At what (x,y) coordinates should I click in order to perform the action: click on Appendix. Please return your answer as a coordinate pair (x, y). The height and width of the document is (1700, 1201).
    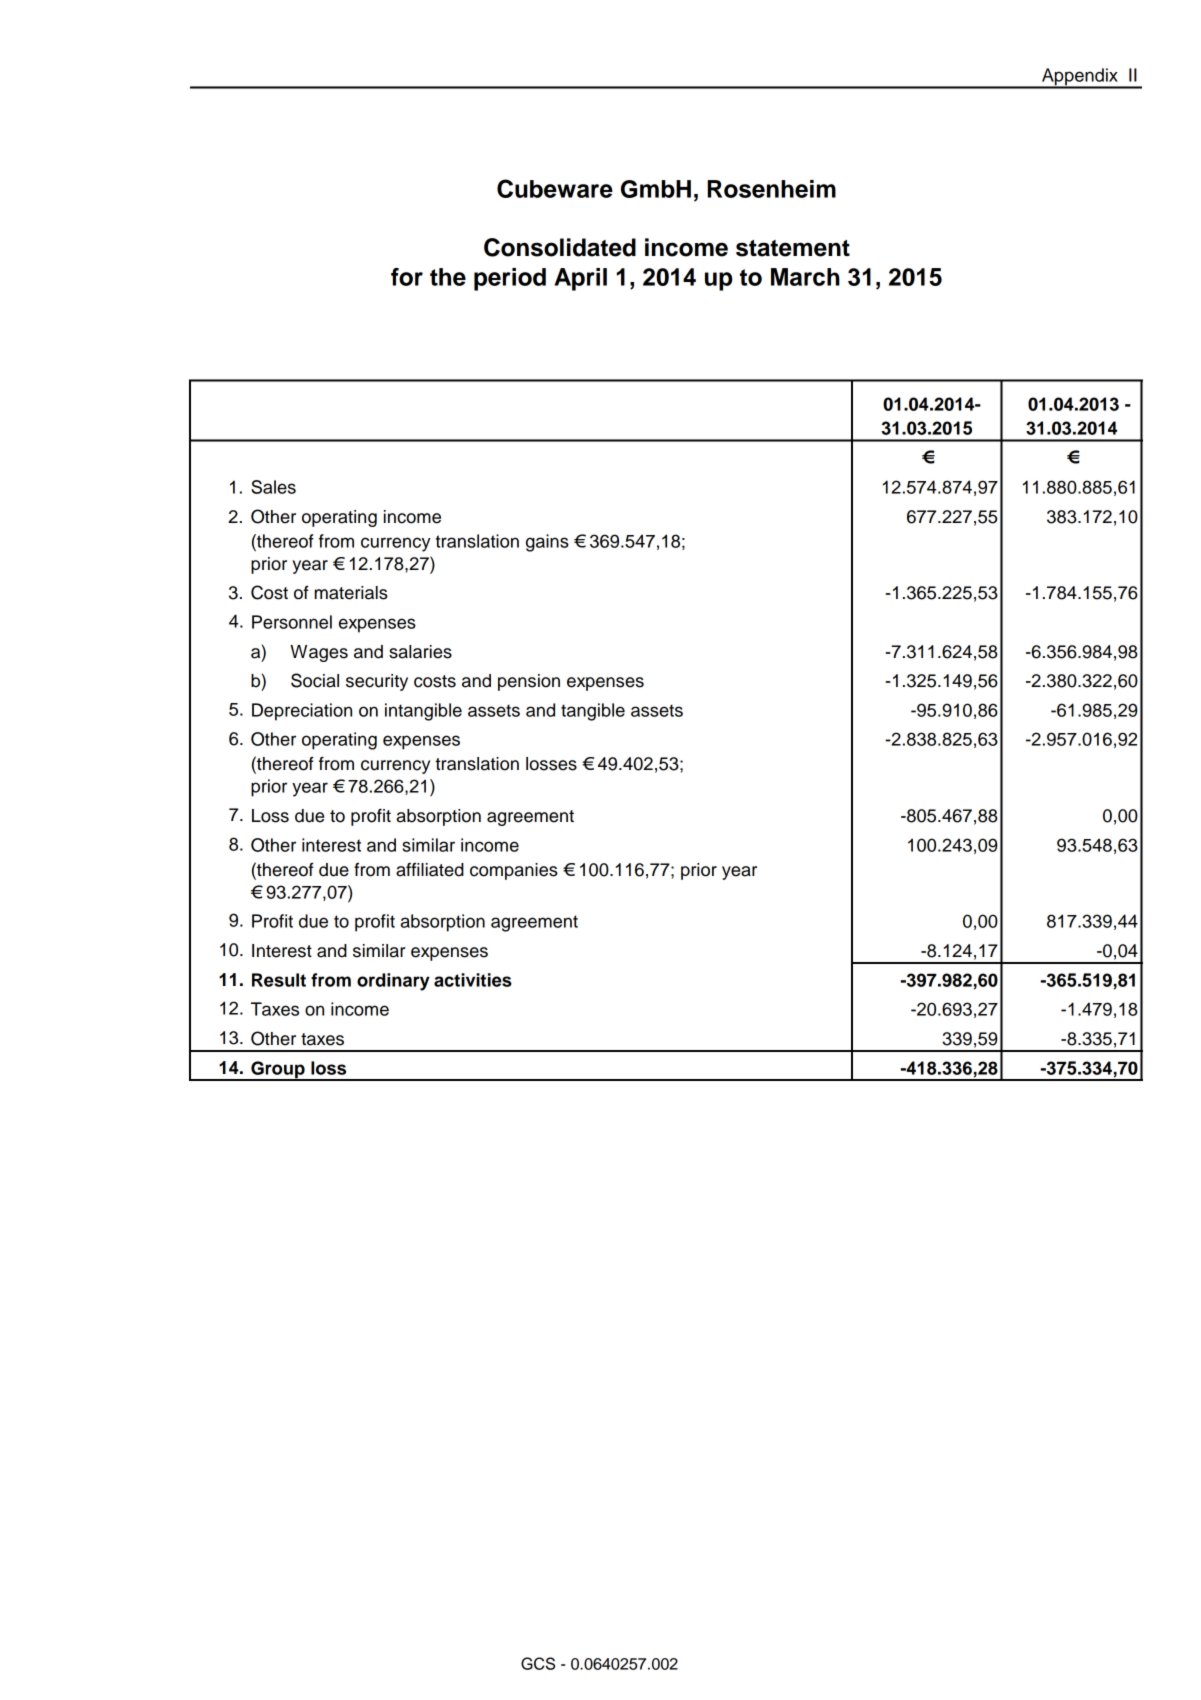
    Looking at the image, I should click on (1080, 78).
